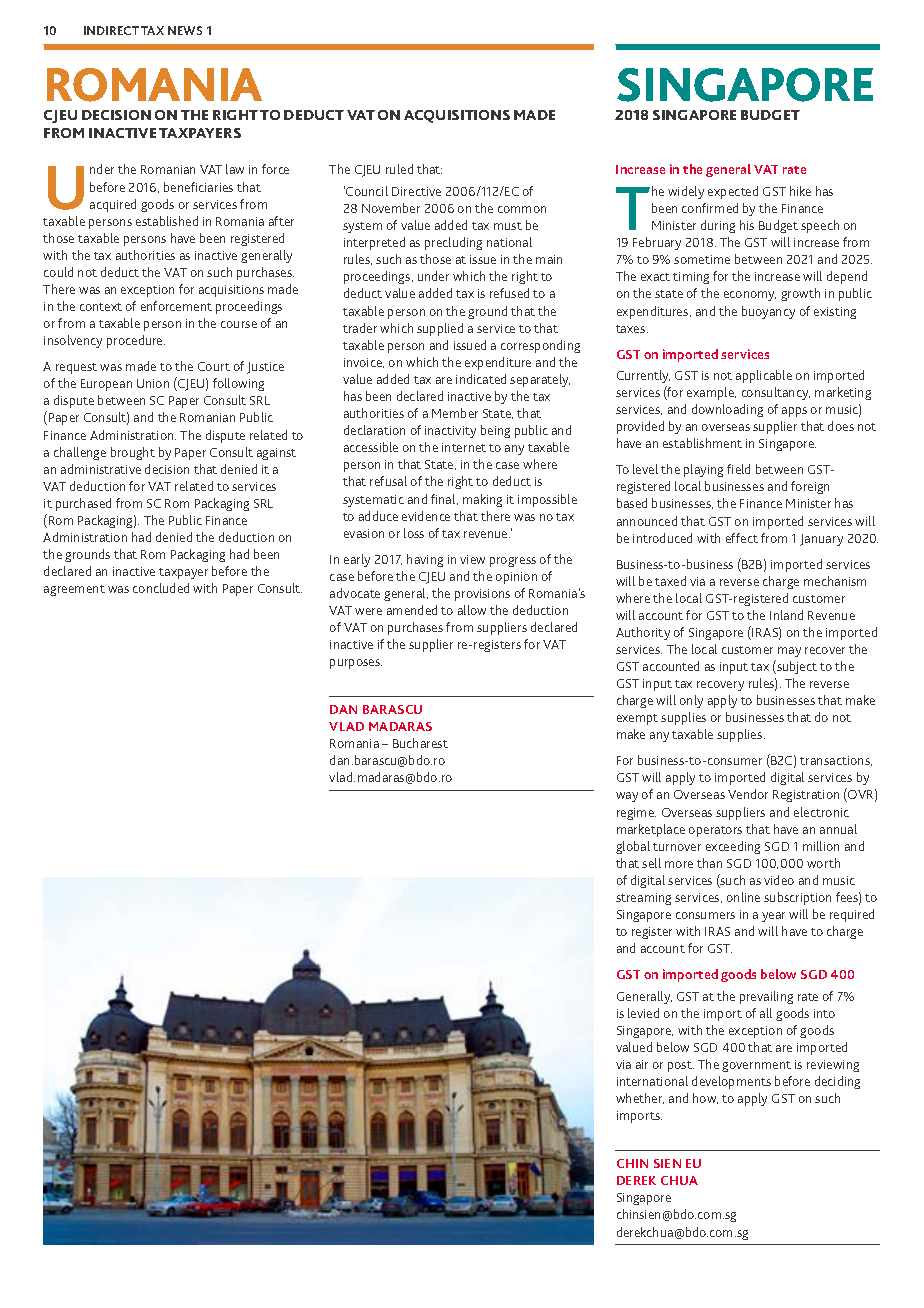 The image size is (924, 1308). I want to click on ruled, so click(399, 169).
